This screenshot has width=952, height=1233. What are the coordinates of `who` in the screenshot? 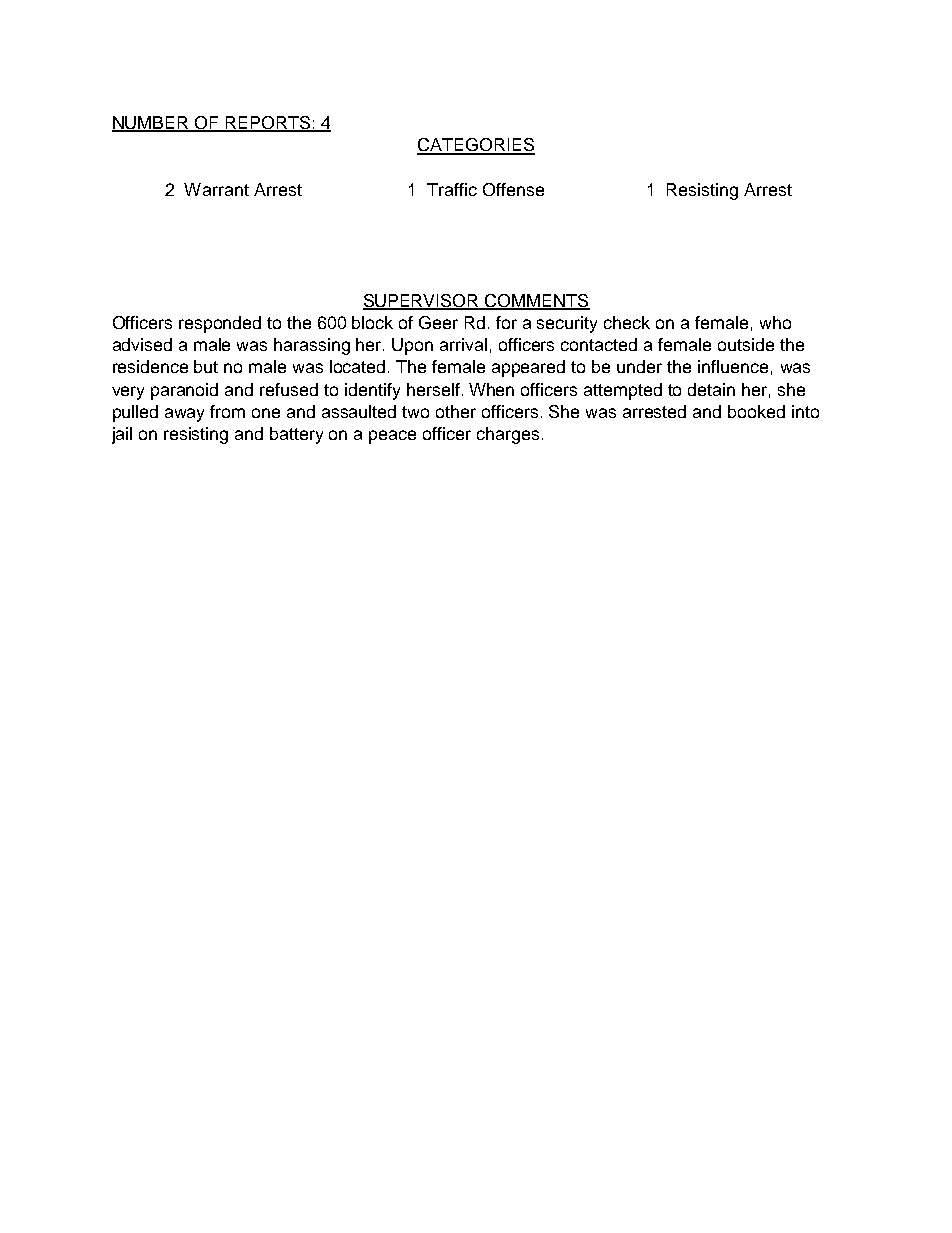 It's located at (775, 322).
